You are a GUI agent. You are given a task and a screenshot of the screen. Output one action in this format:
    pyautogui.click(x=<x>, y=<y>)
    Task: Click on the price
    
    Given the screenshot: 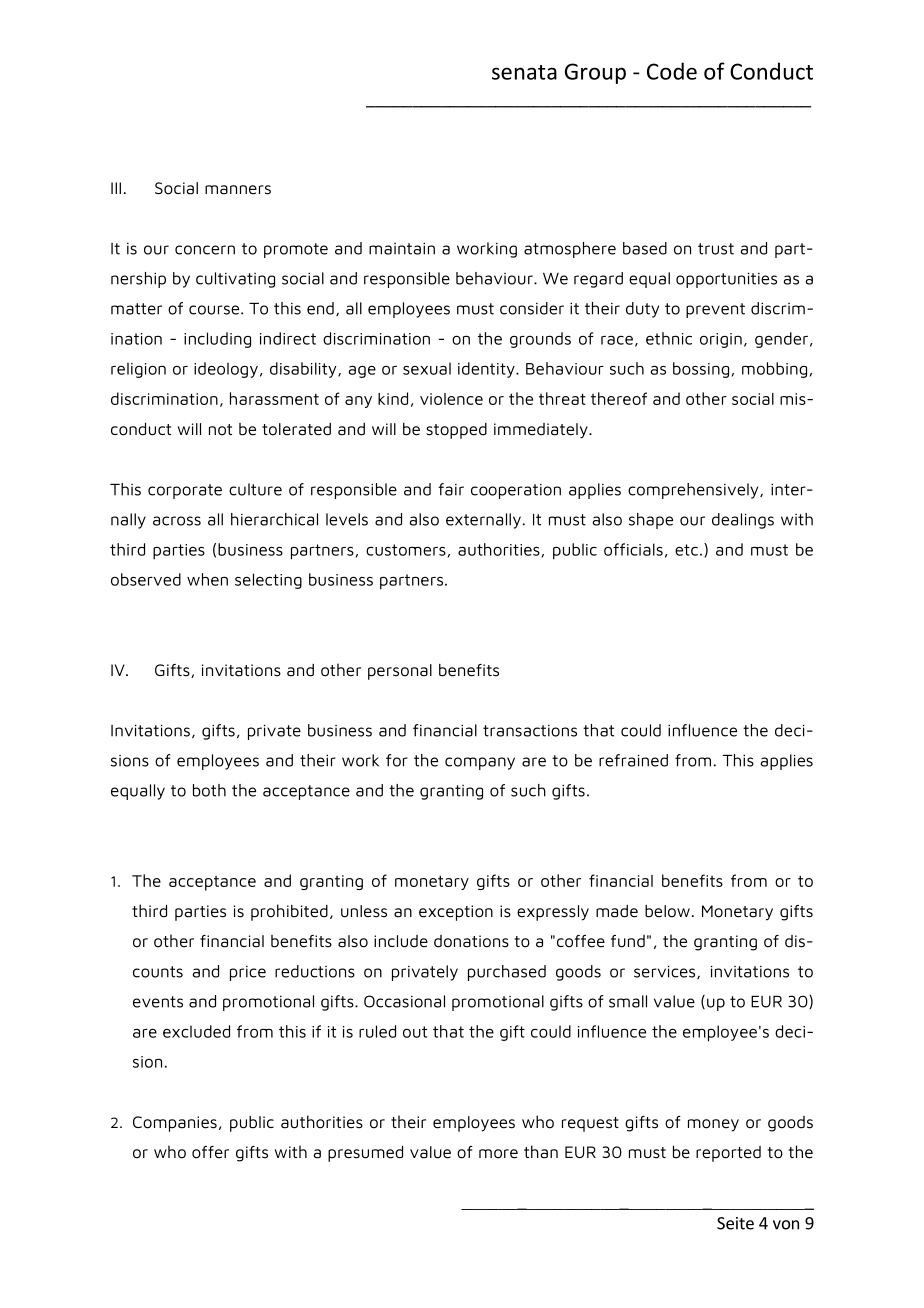 What is the action you would take?
    pyautogui.click(x=248, y=973)
